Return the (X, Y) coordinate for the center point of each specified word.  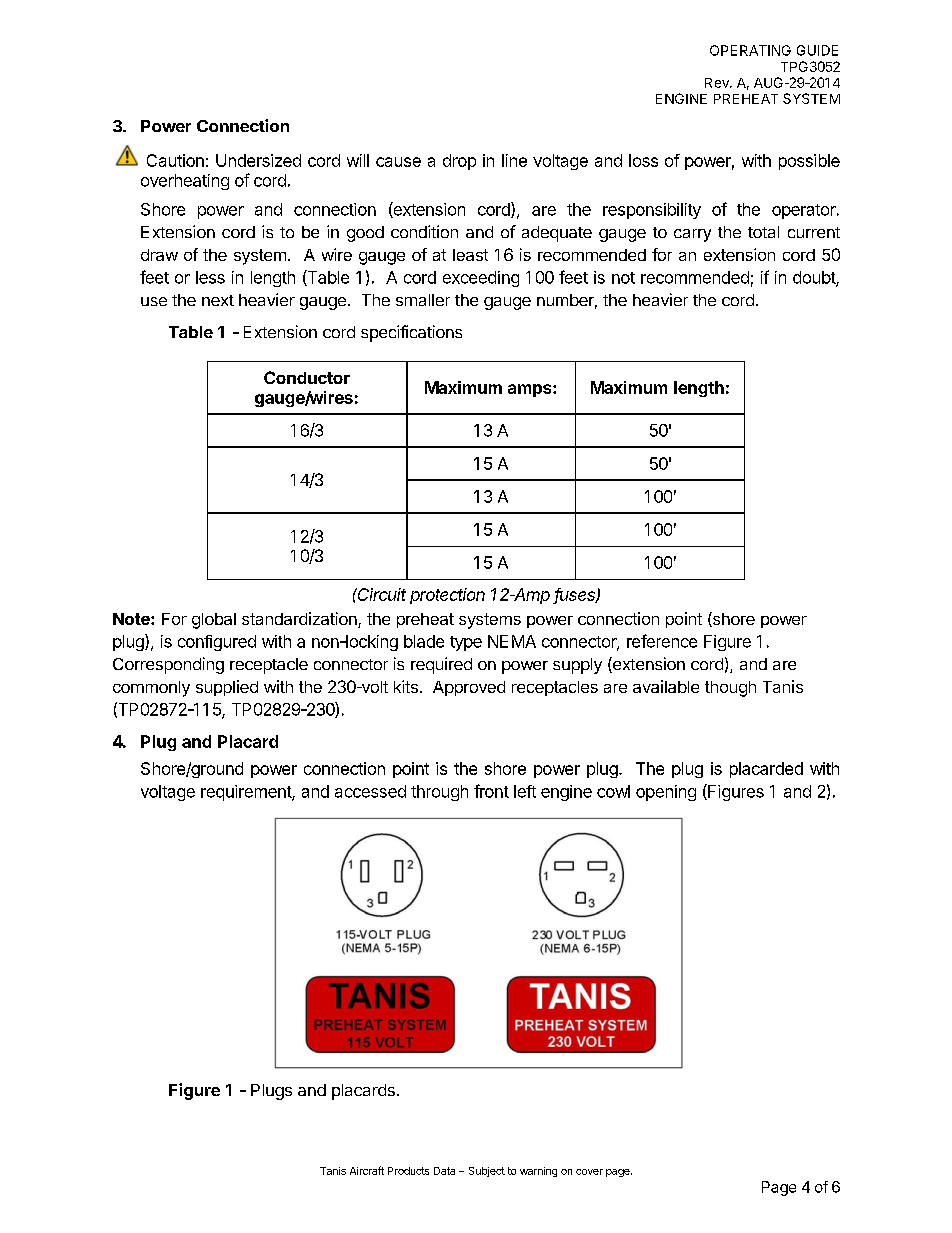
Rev (718, 83)
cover (589, 1172)
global (214, 621)
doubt (815, 278)
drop (459, 162)
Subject (487, 1172)
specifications (411, 333)
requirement (247, 793)
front (491, 791)
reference (662, 641)
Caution (175, 160)
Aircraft (367, 1170)
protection (447, 596)
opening (666, 793)
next (218, 300)
